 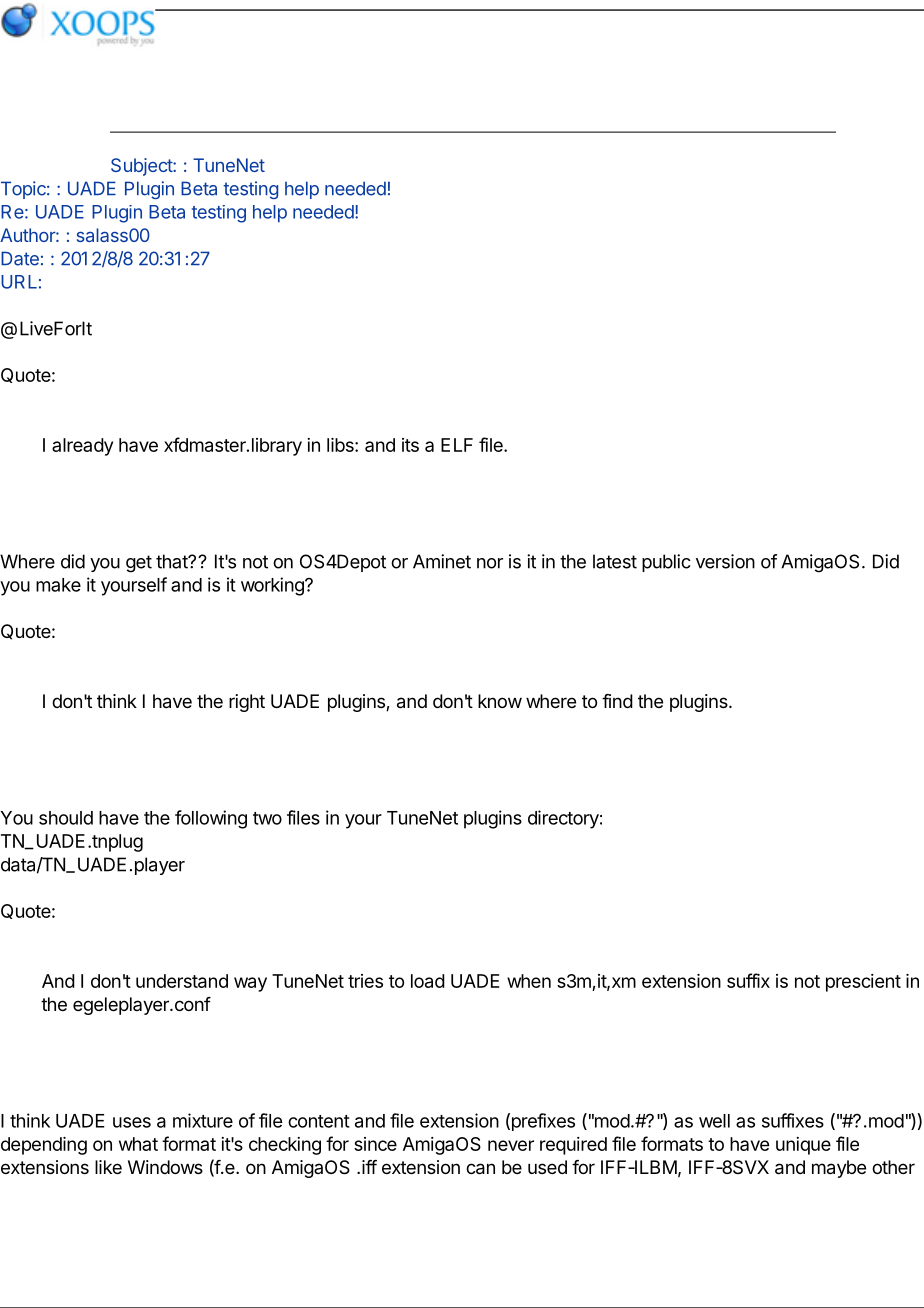 I want to click on its, so click(x=410, y=445).
